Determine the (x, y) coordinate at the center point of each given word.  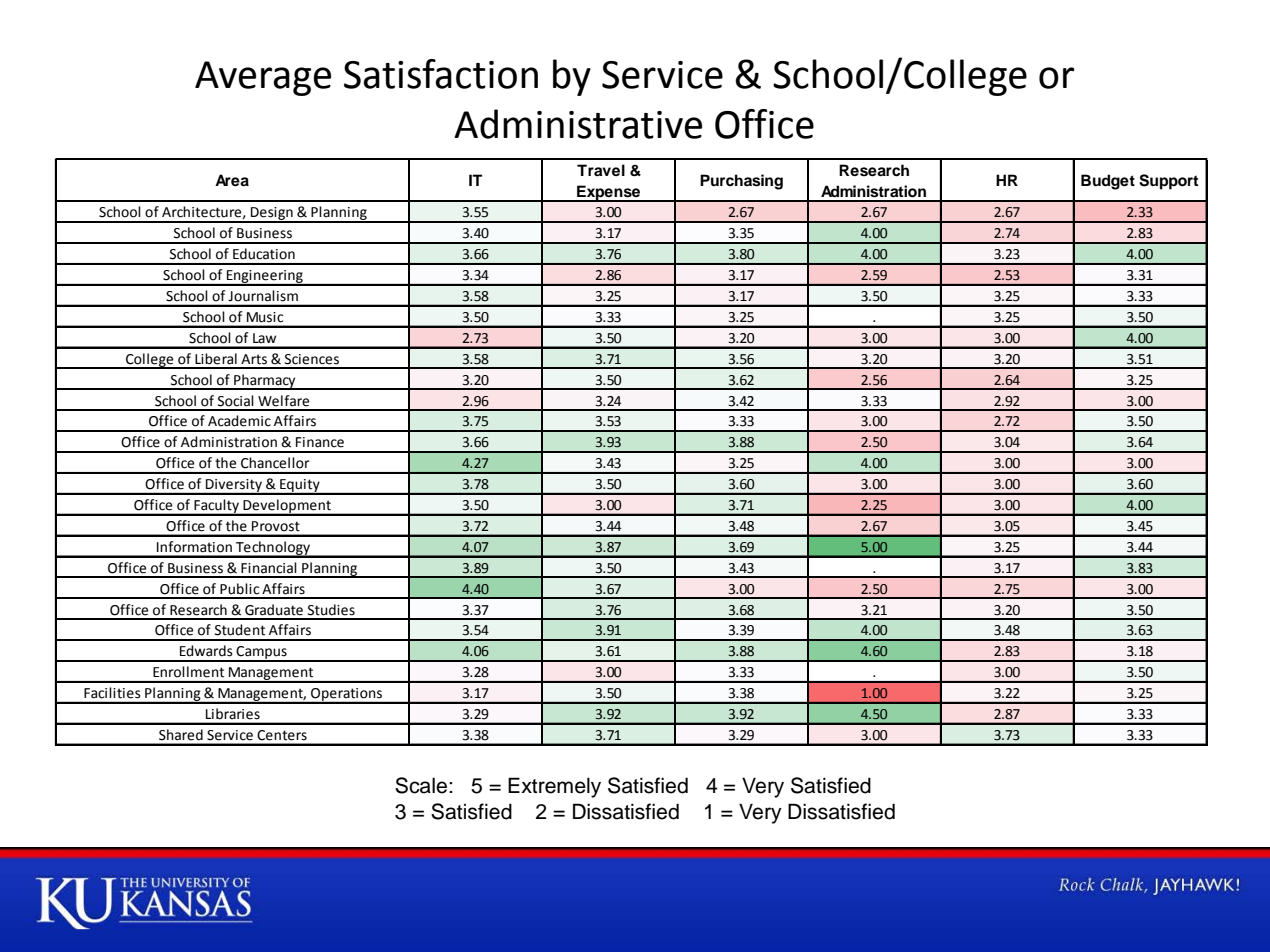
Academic (239, 421)
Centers (282, 735)
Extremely (554, 787)
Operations (346, 695)
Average (263, 78)
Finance (320, 442)
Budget (1108, 182)
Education (264, 254)
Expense (609, 193)
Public (239, 589)
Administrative (578, 124)
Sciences (312, 359)
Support (1169, 182)
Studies (331, 610)
